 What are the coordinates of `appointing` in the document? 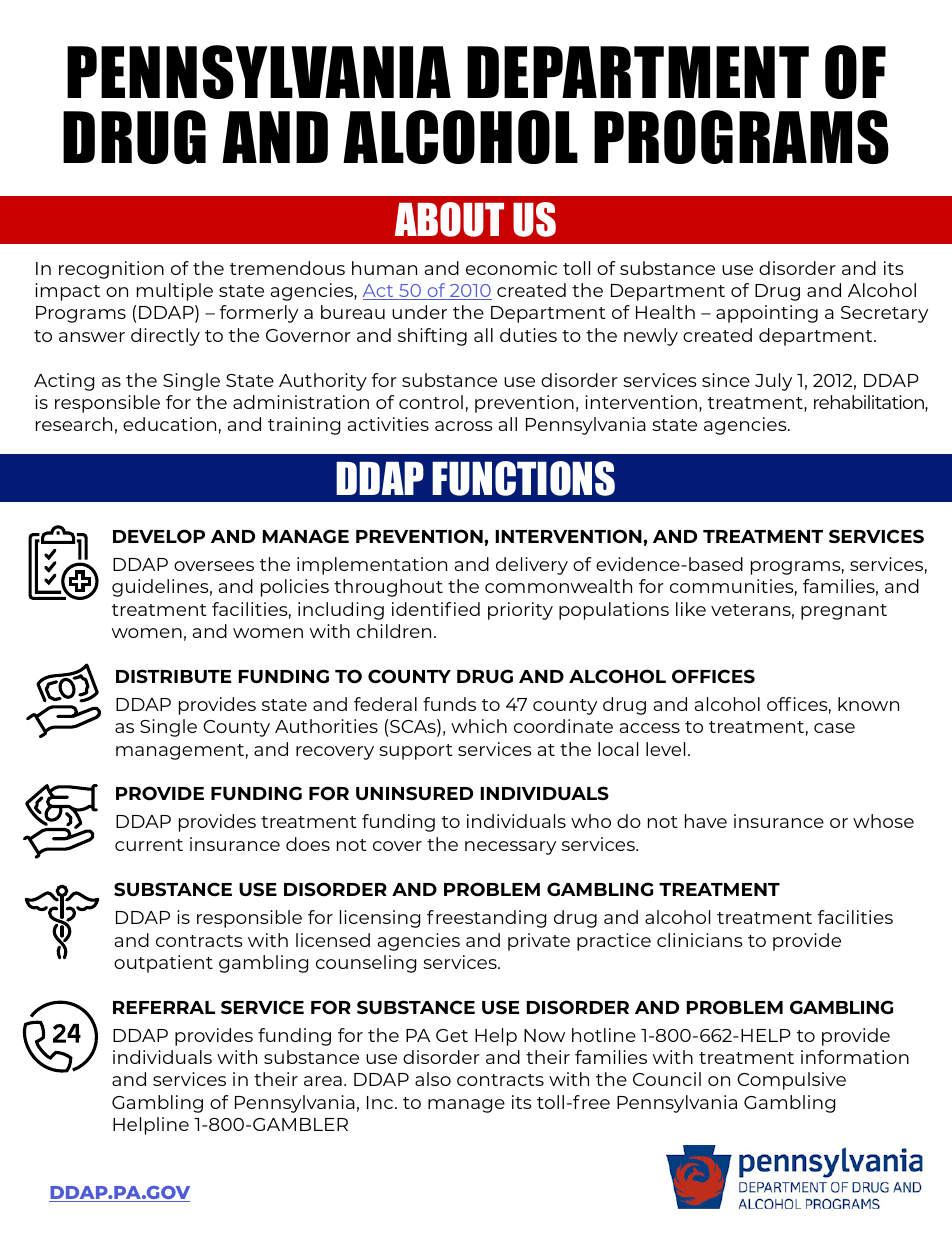 It's located at (767, 314).
